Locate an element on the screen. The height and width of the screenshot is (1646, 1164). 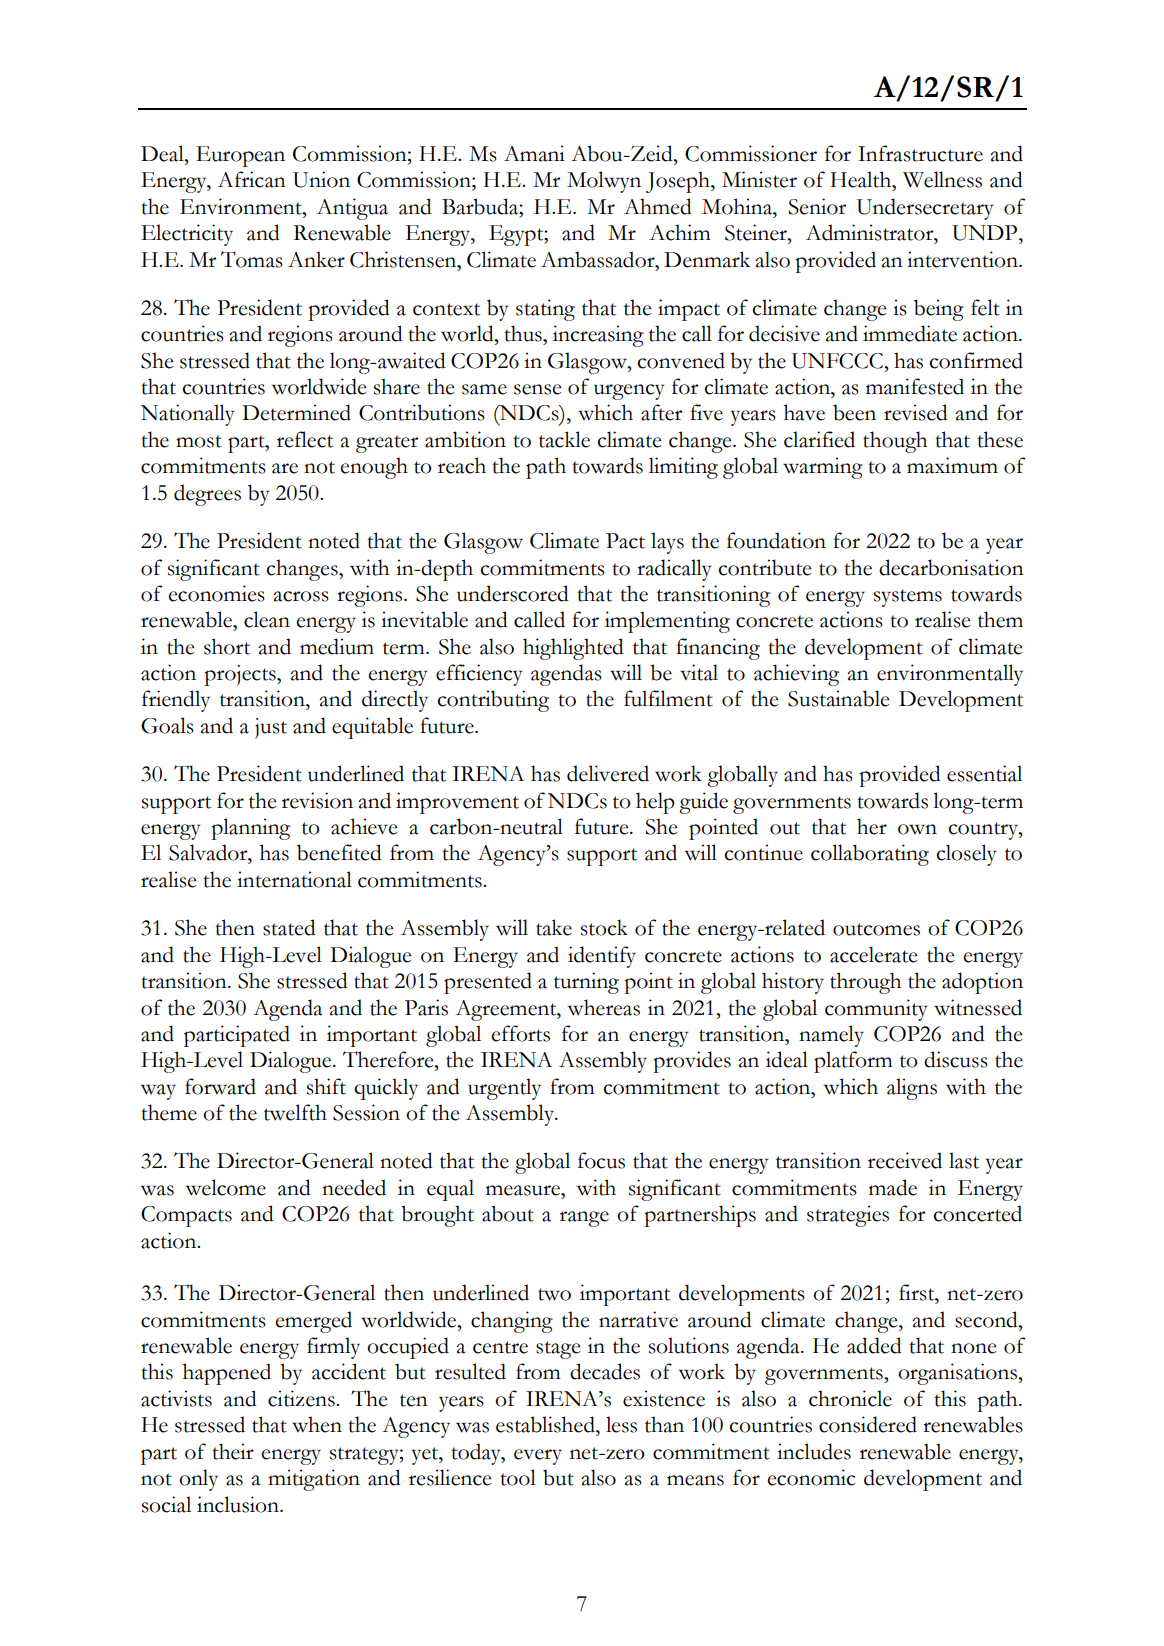
delivered is located at coordinates (608, 773).
